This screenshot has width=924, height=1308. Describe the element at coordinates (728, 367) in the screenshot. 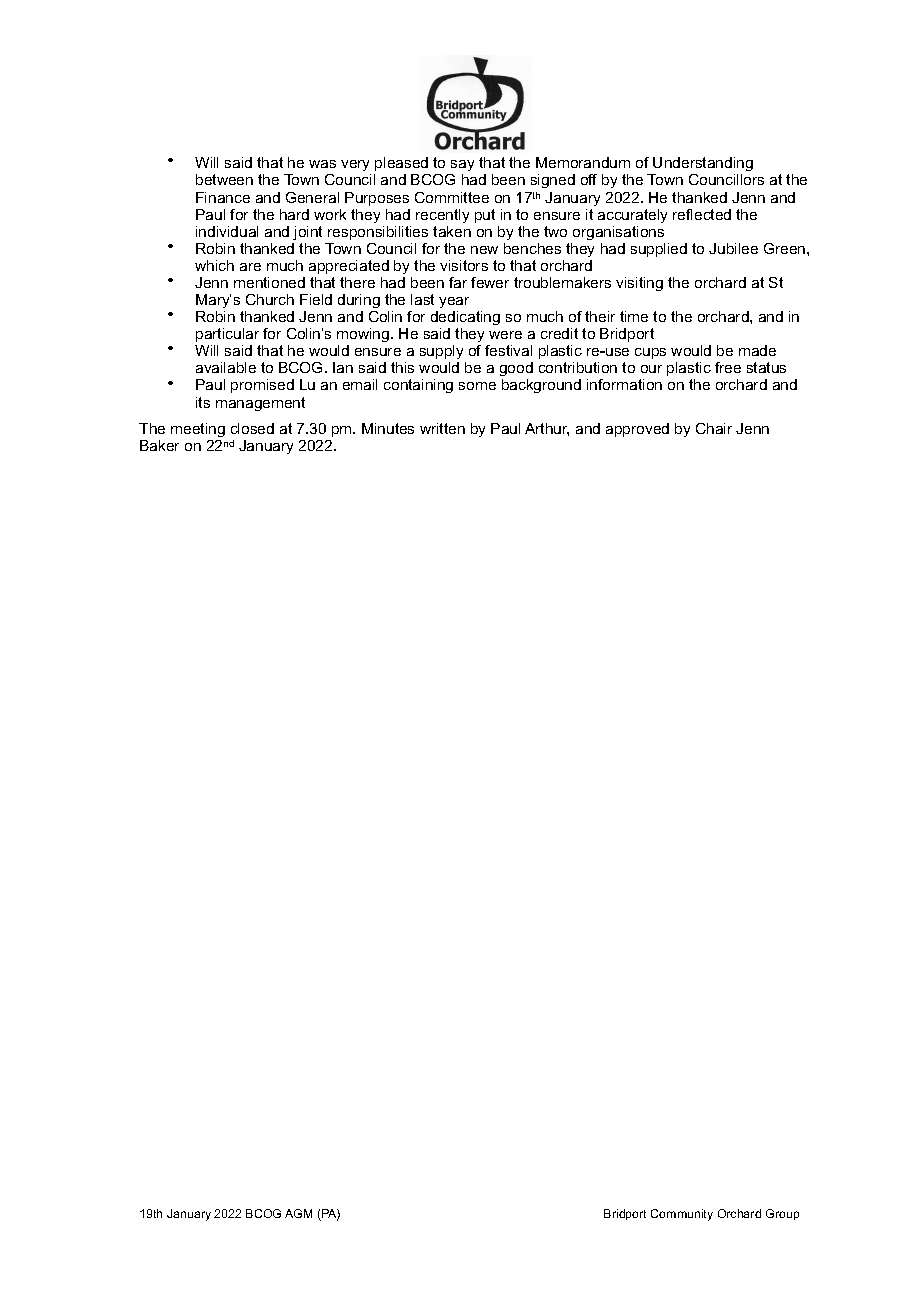

I see `free` at that location.
